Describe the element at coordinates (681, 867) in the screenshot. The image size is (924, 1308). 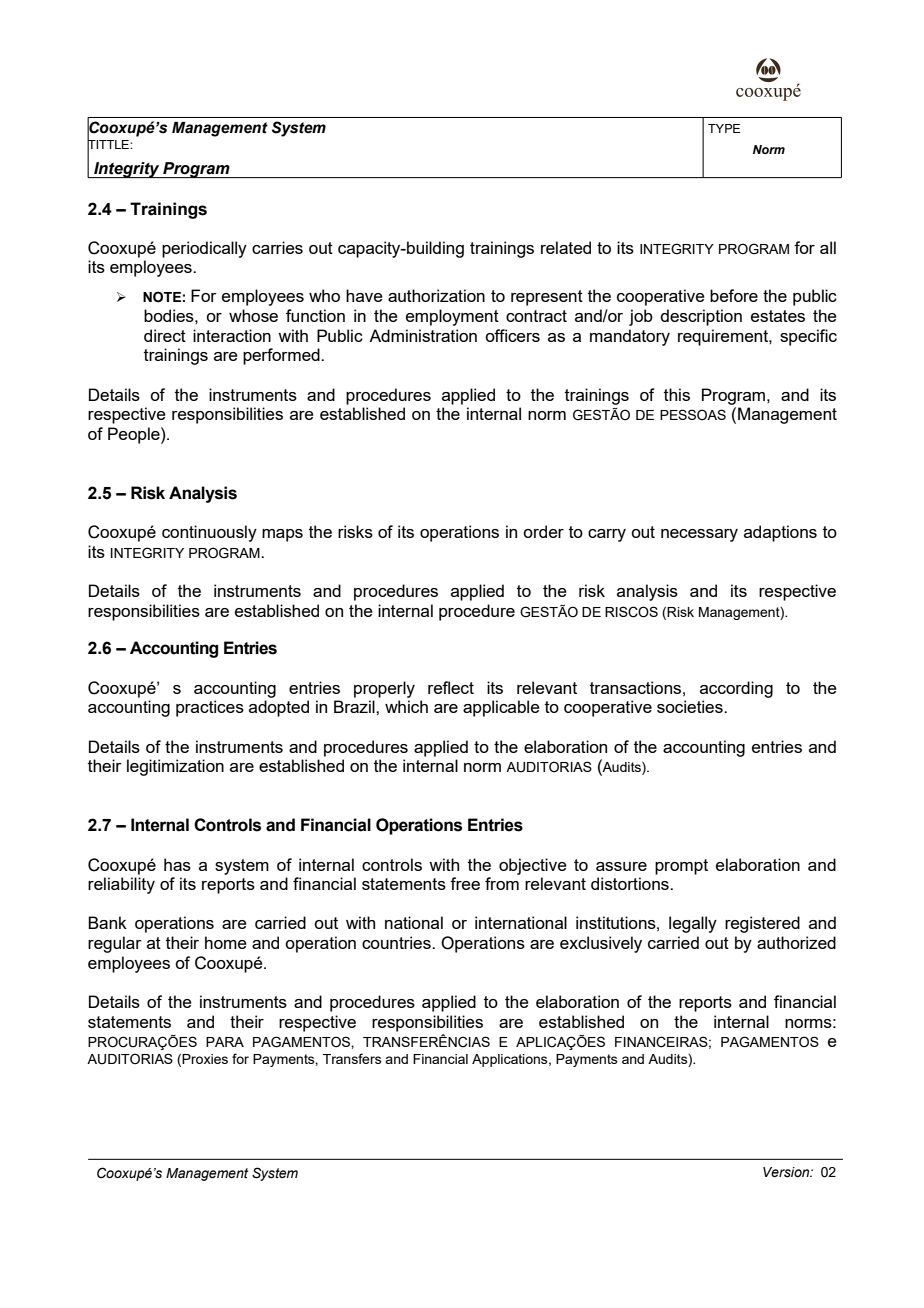
I see `prompt` at that location.
